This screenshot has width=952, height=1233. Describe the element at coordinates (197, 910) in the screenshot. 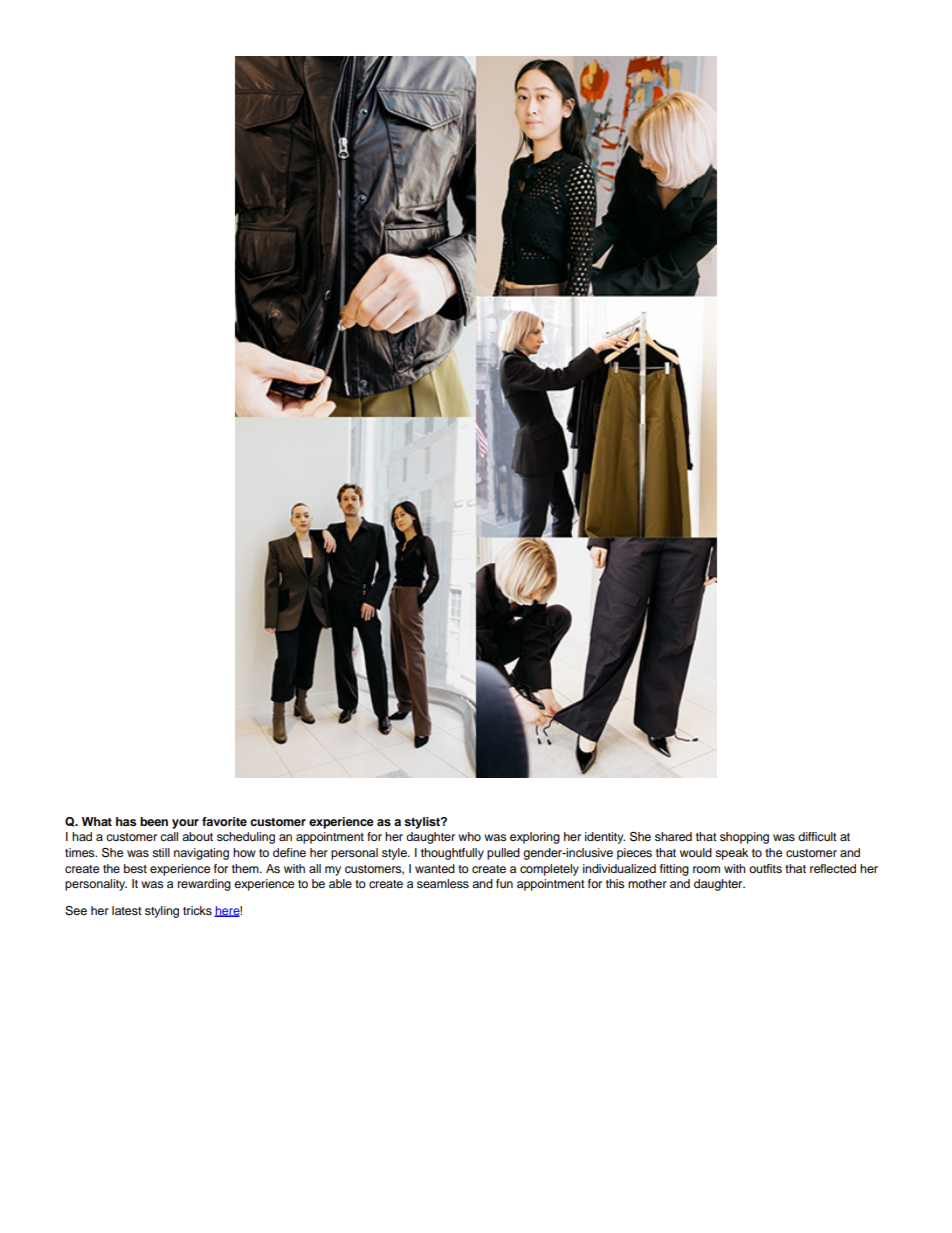

I see `tricks` at that location.
